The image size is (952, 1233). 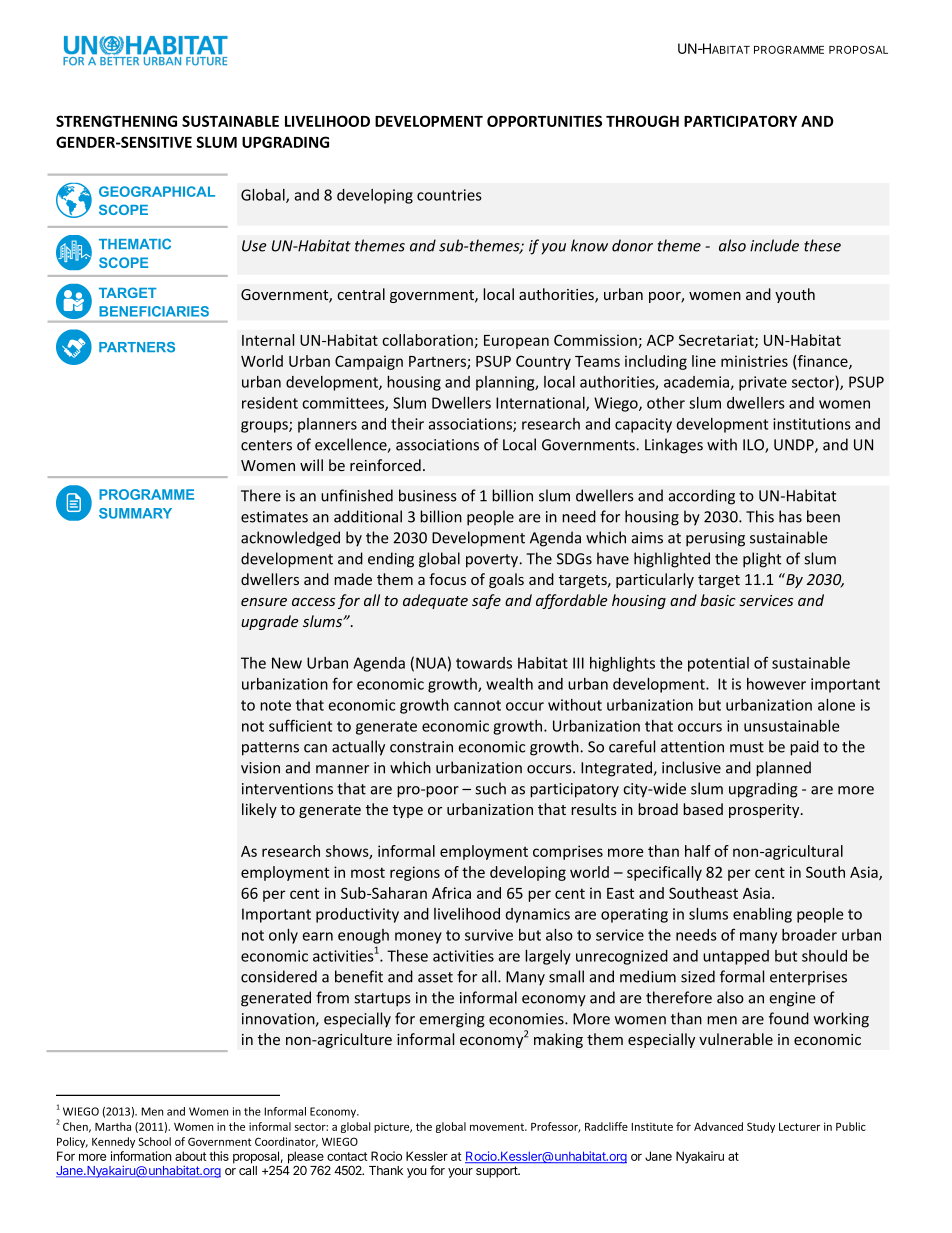 I want to click on constrain, so click(x=421, y=747).
